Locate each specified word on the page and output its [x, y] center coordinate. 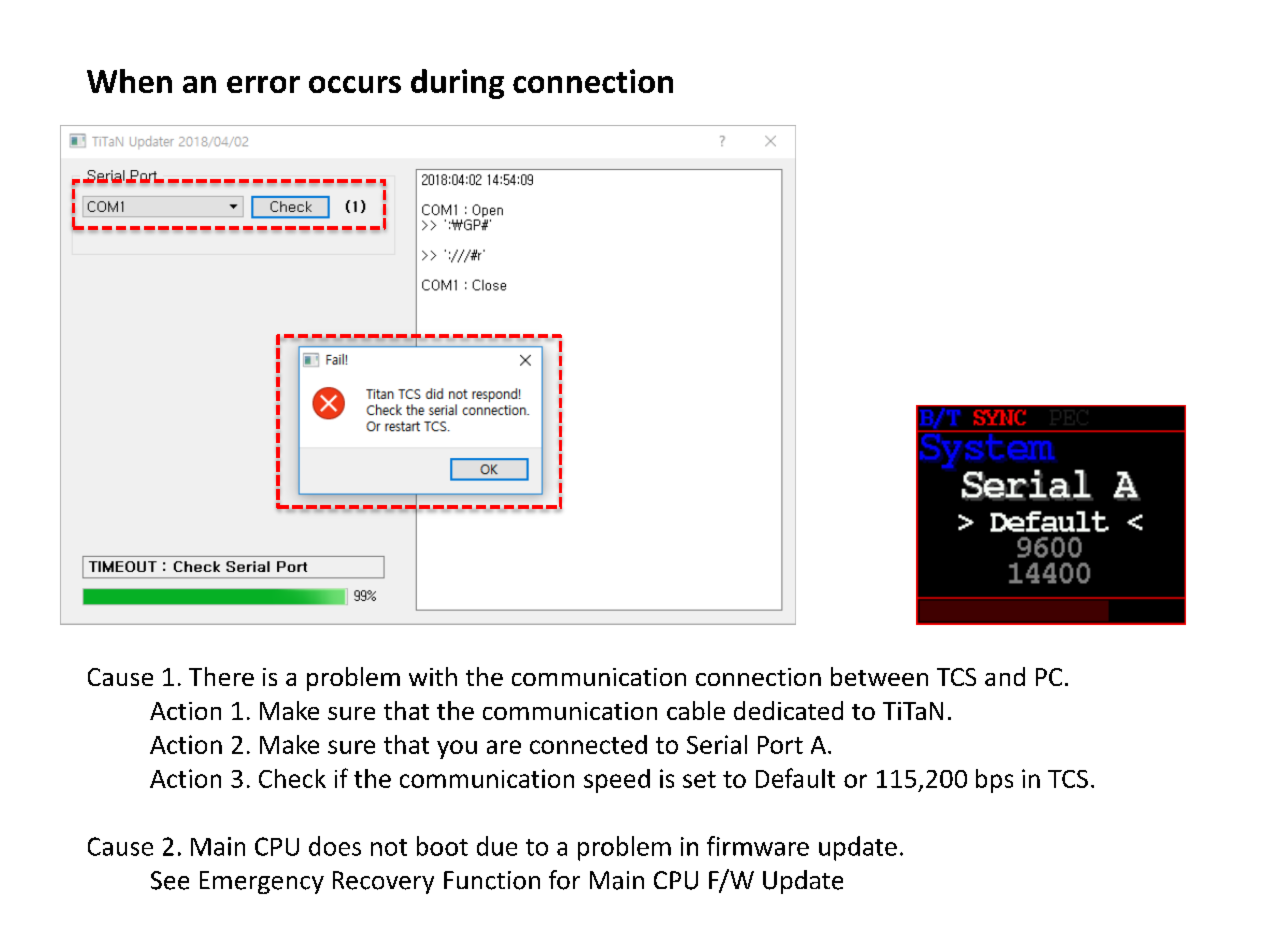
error [263, 84]
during [457, 84]
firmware [758, 846]
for [564, 880]
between [879, 676]
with [433, 676]
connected [588, 744]
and [1005, 676]
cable [696, 710]
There [221, 676]
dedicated [788, 710]
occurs [355, 84]
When [129, 81]
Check [292, 778]
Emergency [262, 882]
